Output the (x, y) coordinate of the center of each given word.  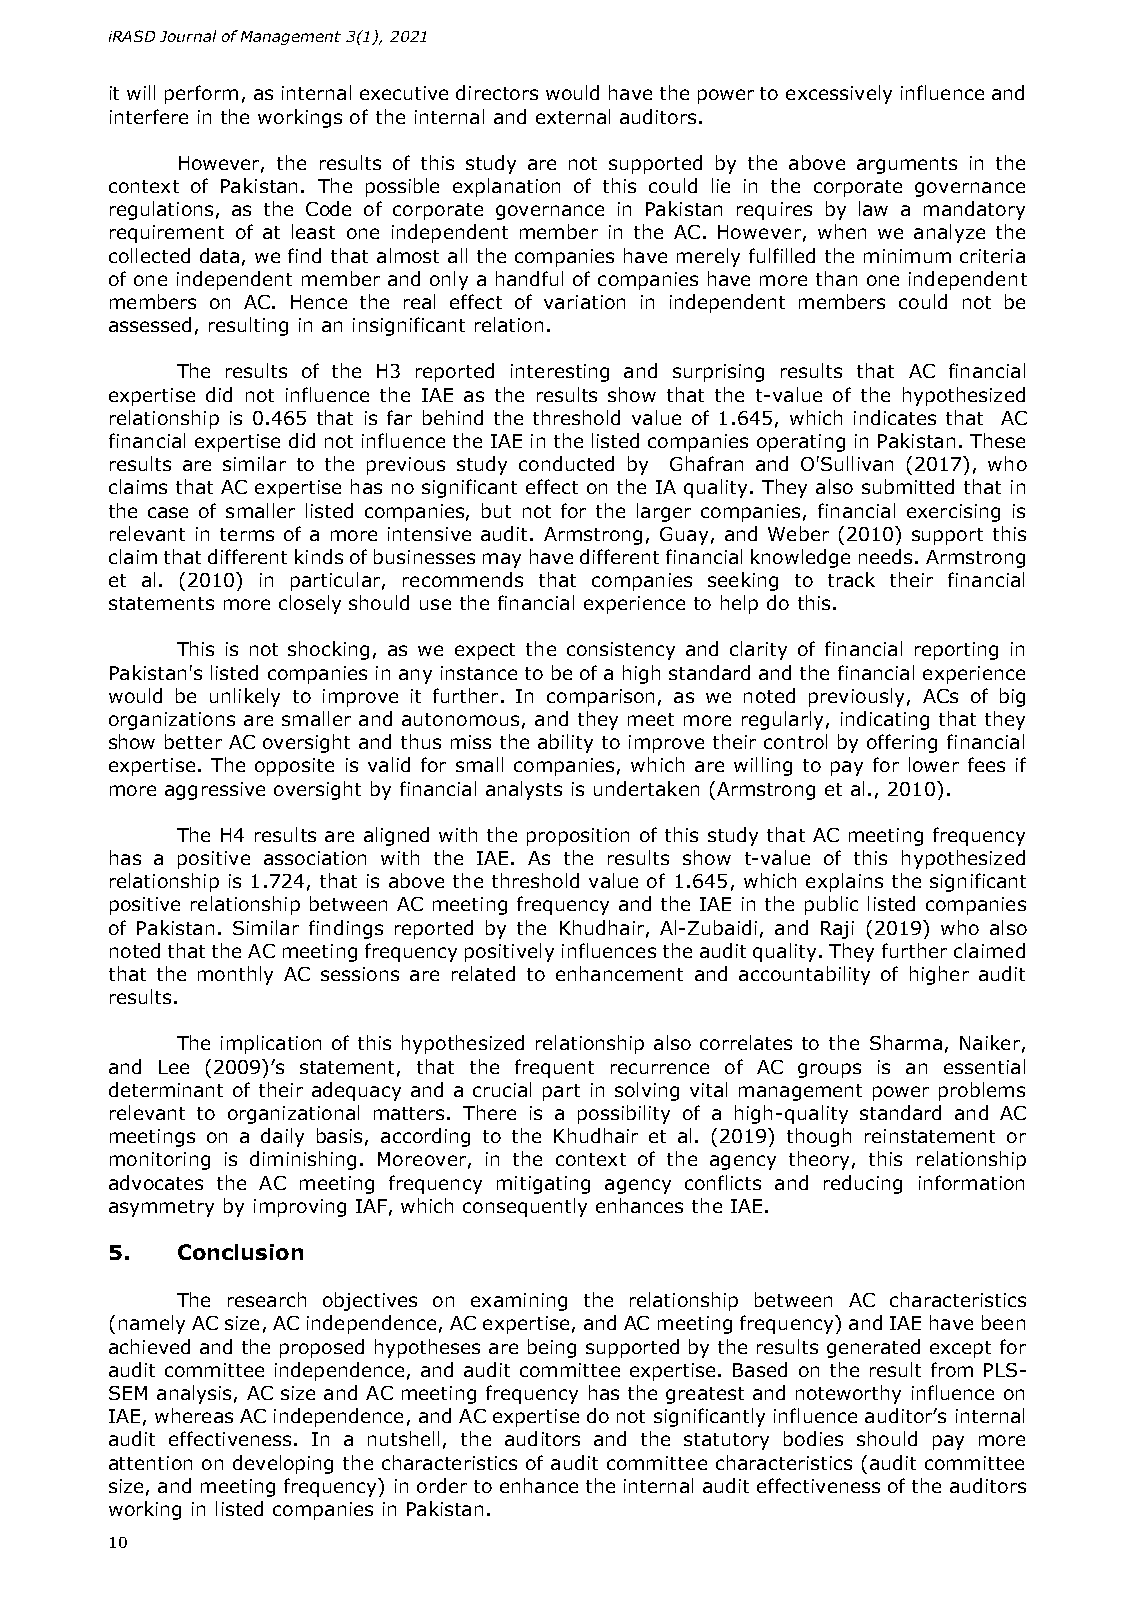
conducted (566, 463)
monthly (235, 975)
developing (283, 1464)
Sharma (906, 1042)
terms (247, 534)
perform (201, 94)
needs (885, 556)
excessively (839, 94)
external (573, 116)
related (483, 973)
